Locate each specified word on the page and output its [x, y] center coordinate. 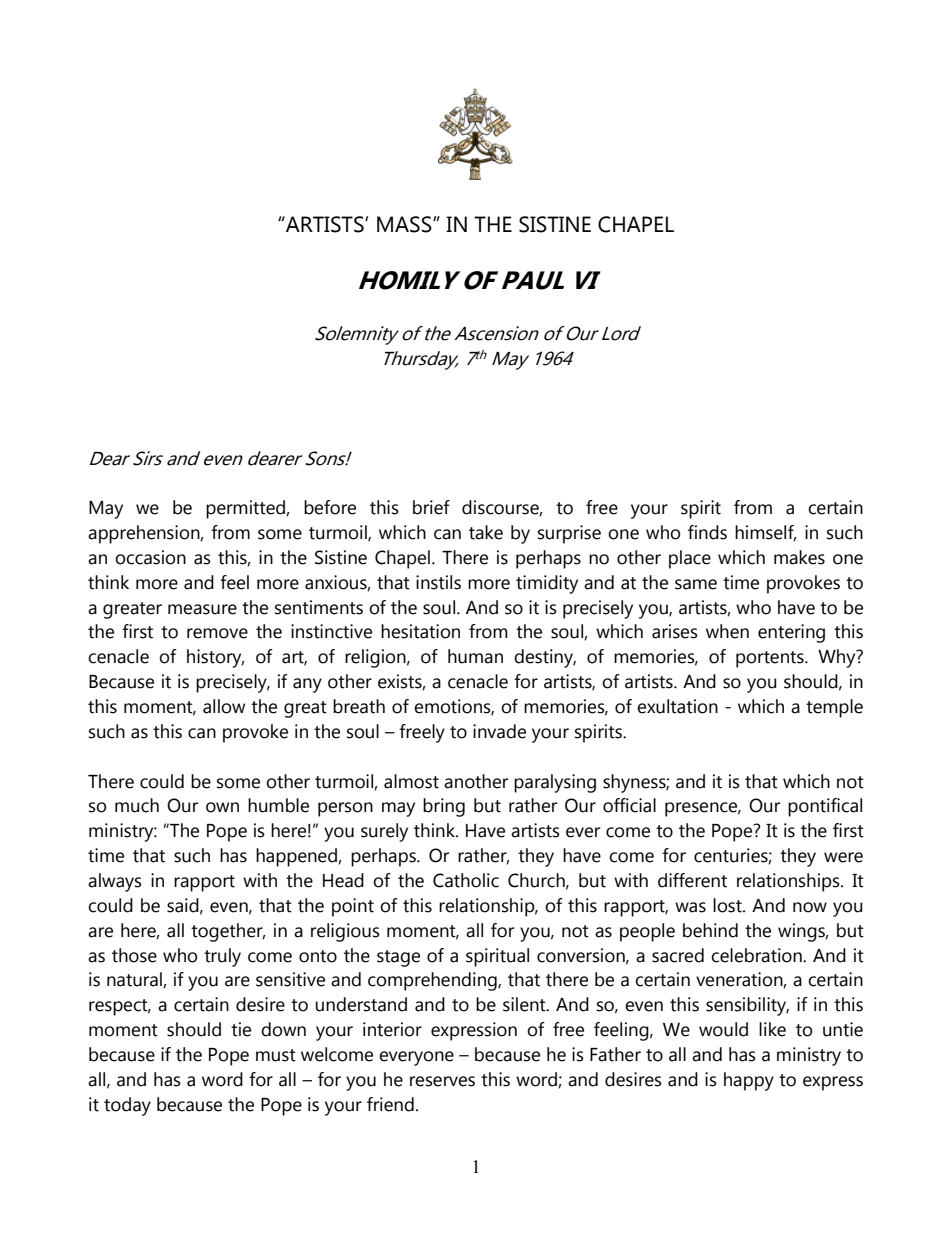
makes [799, 557]
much [137, 805]
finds [707, 532]
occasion [150, 557]
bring [444, 807]
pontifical [825, 807]
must [276, 1055]
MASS [405, 224]
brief [431, 507]
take [486, 532]
